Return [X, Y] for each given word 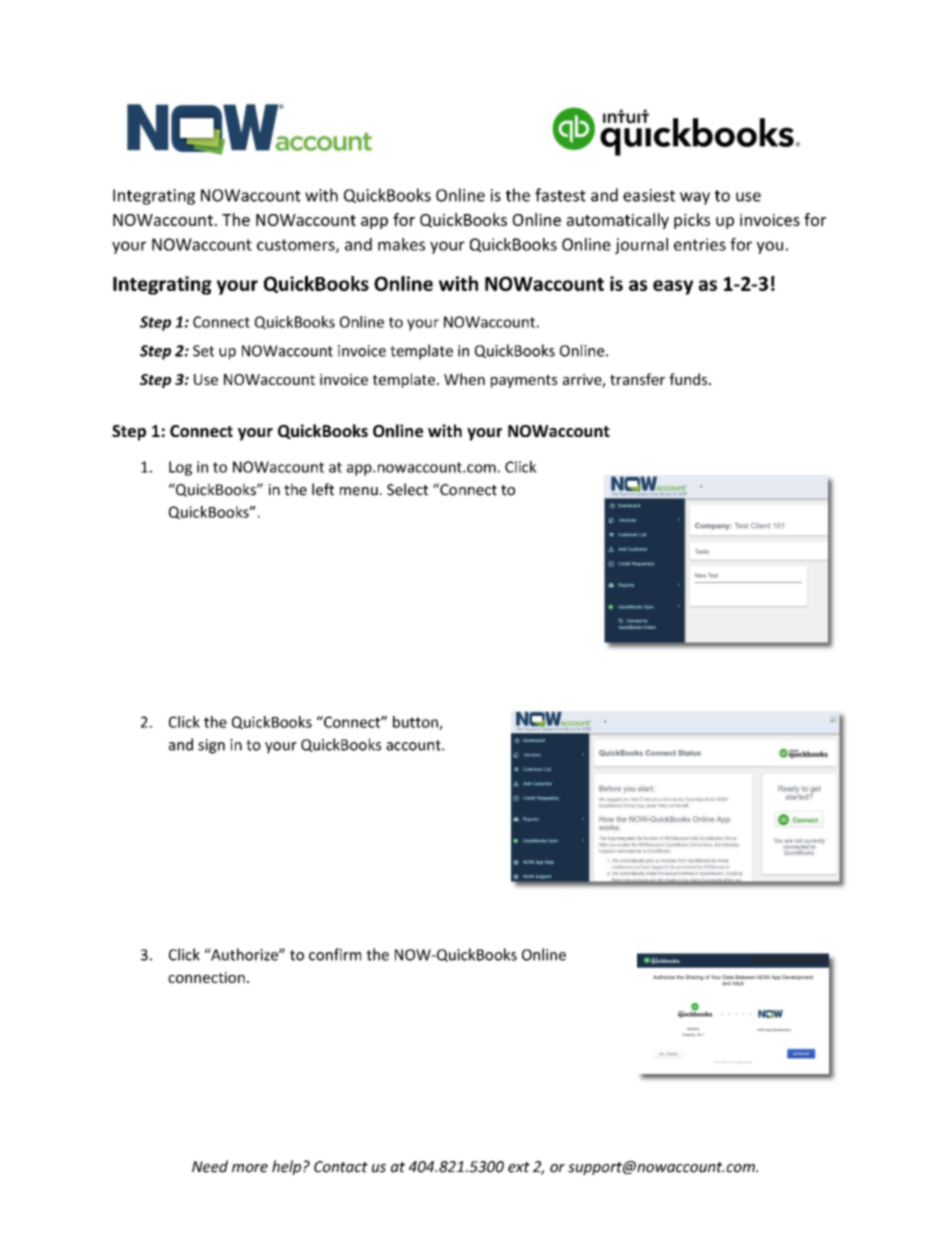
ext [519, 1167]
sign [211, 746]
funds [689, 379]
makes [401, 244]
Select [407, 489]
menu [359, 491]
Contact [341, 1167]
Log [180, 468]
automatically [618, 221]
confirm [335, 954]
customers [297, 246]
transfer [637, 379]
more [250, 1168]
